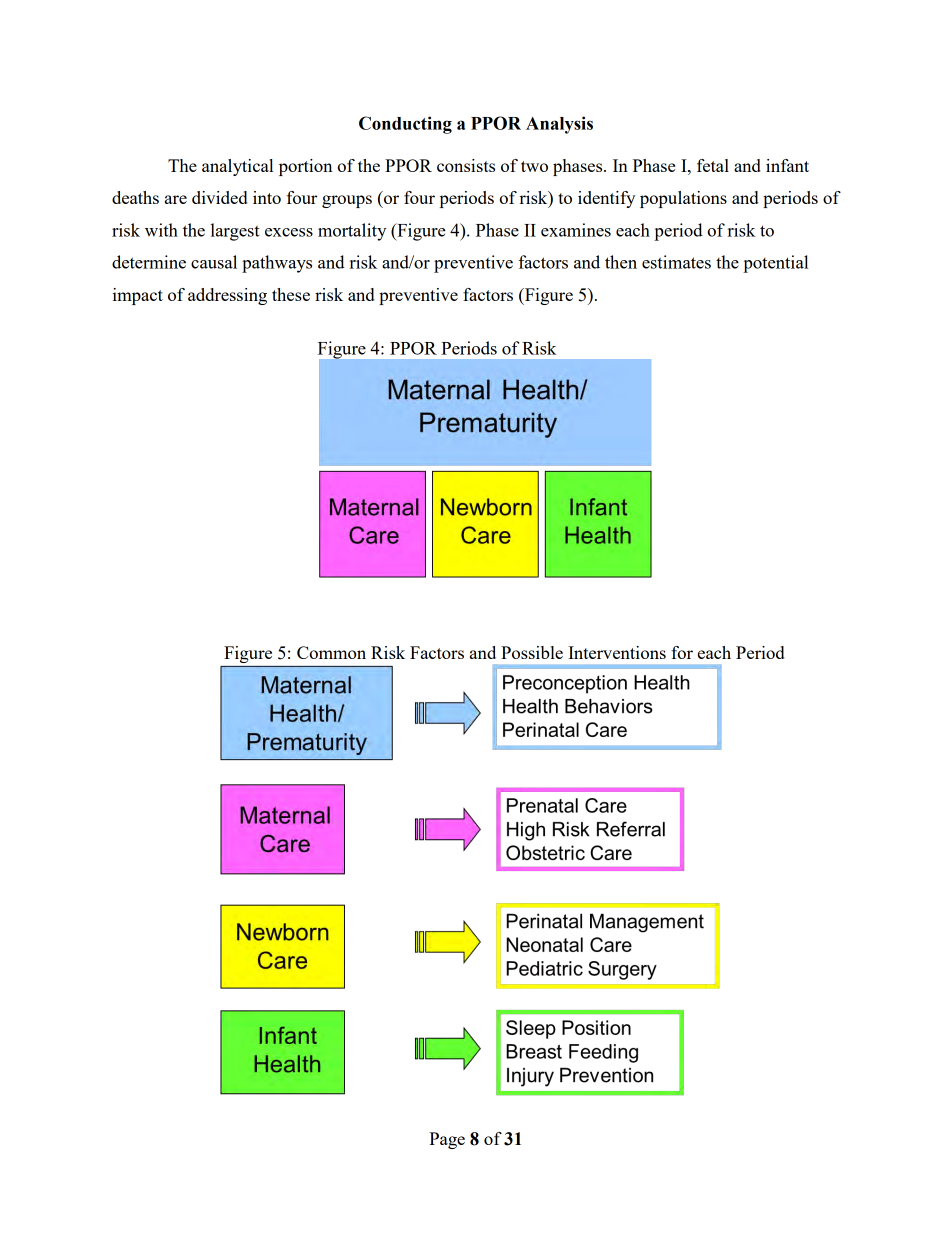 Image resolution: width=952 pixels, height=1233 pixels. What do you see at coordinates (775, 264) in the screenshot?
I see `potential` at bounding box center [775, 264].
